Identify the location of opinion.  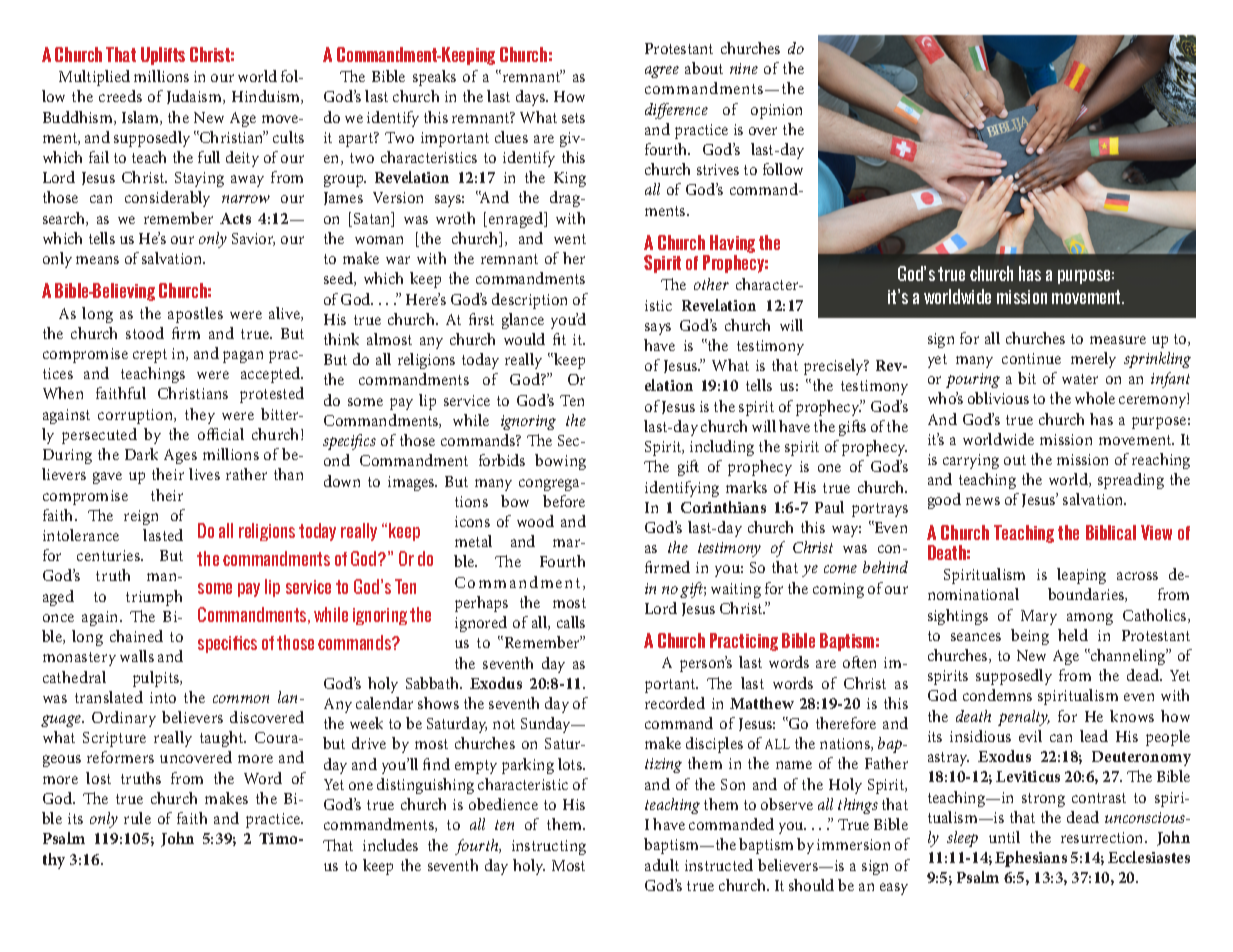
(776, 111).
